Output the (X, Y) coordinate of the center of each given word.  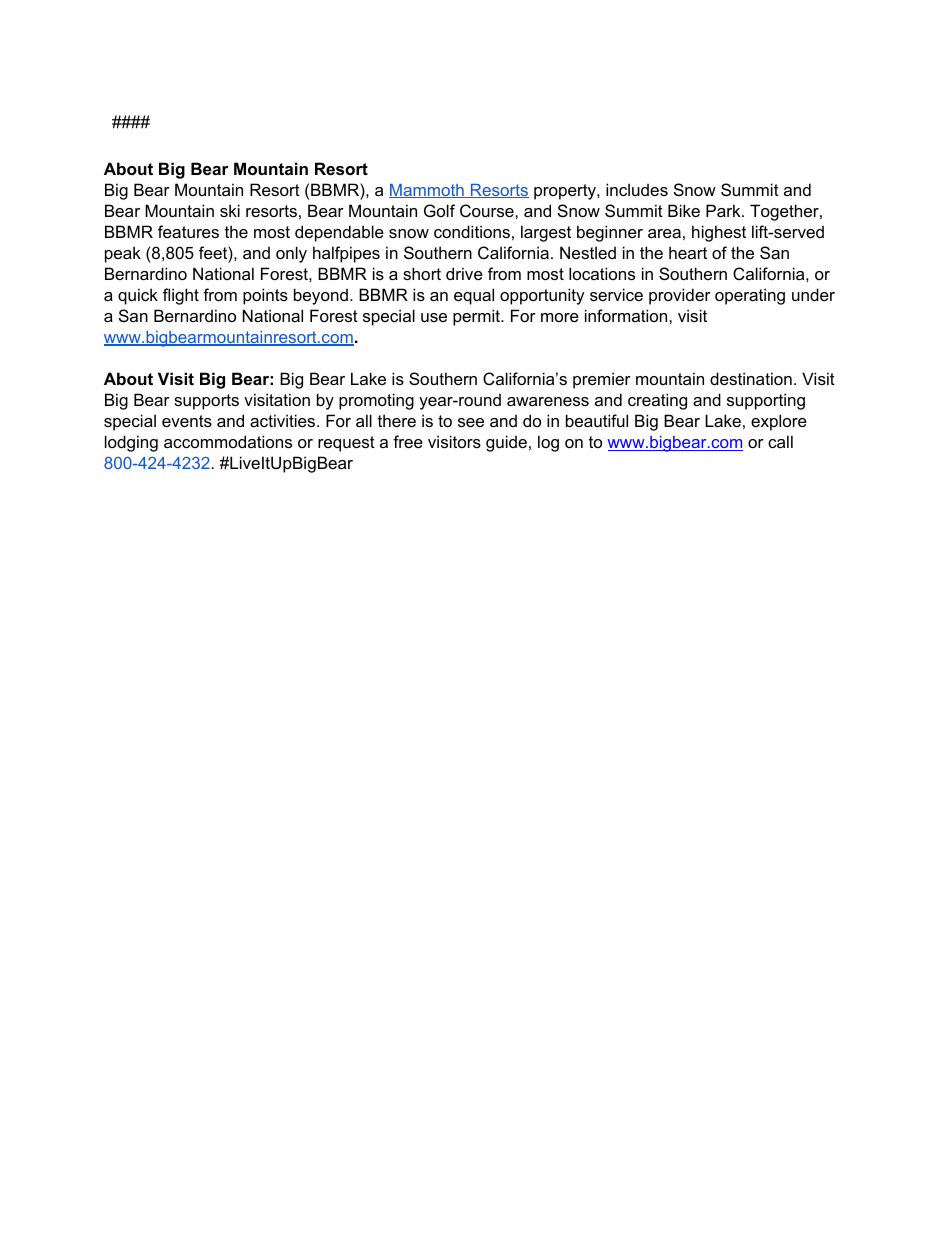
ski (230, 210)
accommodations (228, 441)
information (627, 315)
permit (478, 317)
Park (724, 210)
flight (181, 296)
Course (488, 210)
